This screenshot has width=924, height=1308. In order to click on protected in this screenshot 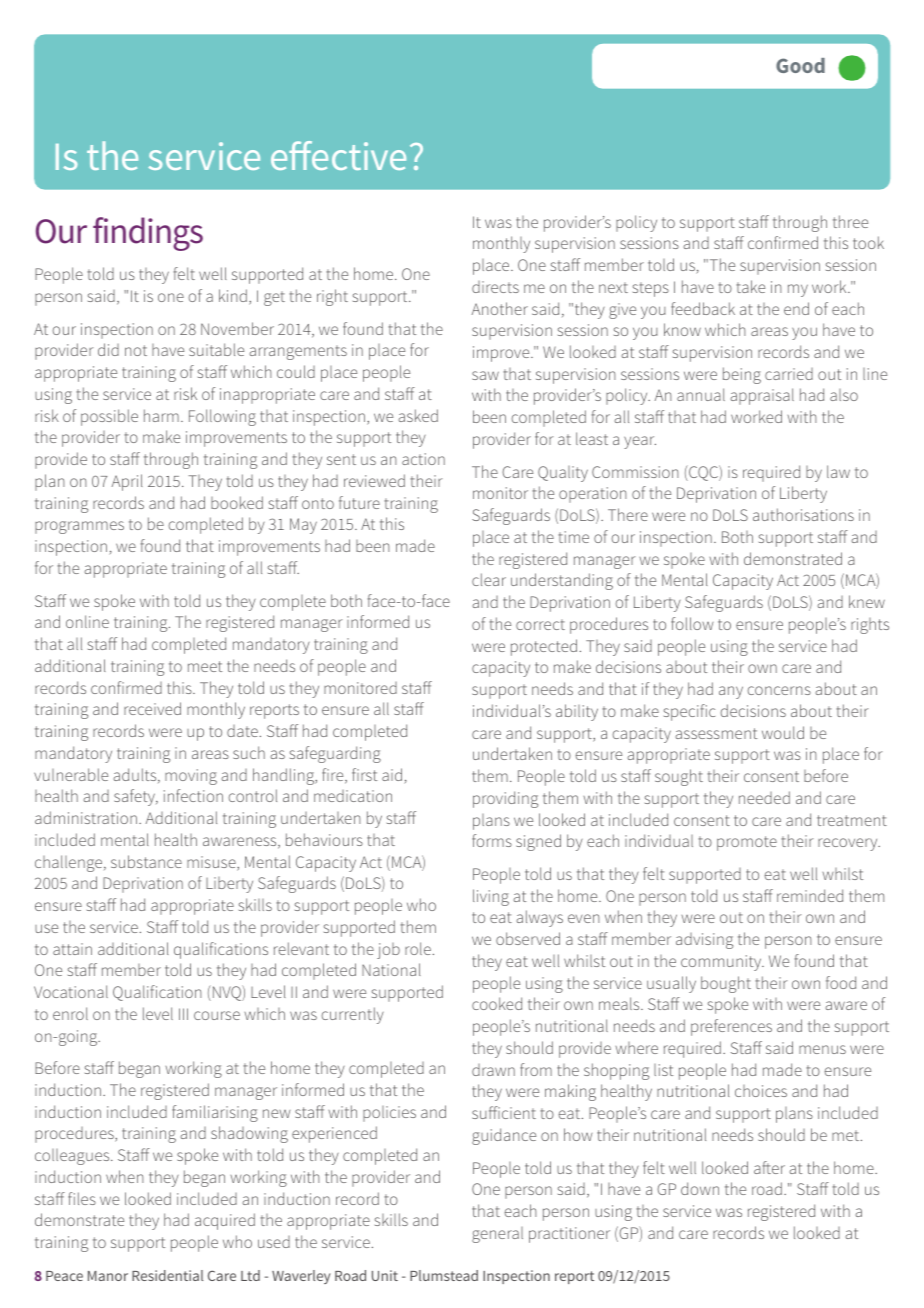, I will do `click(544, 647)`.
